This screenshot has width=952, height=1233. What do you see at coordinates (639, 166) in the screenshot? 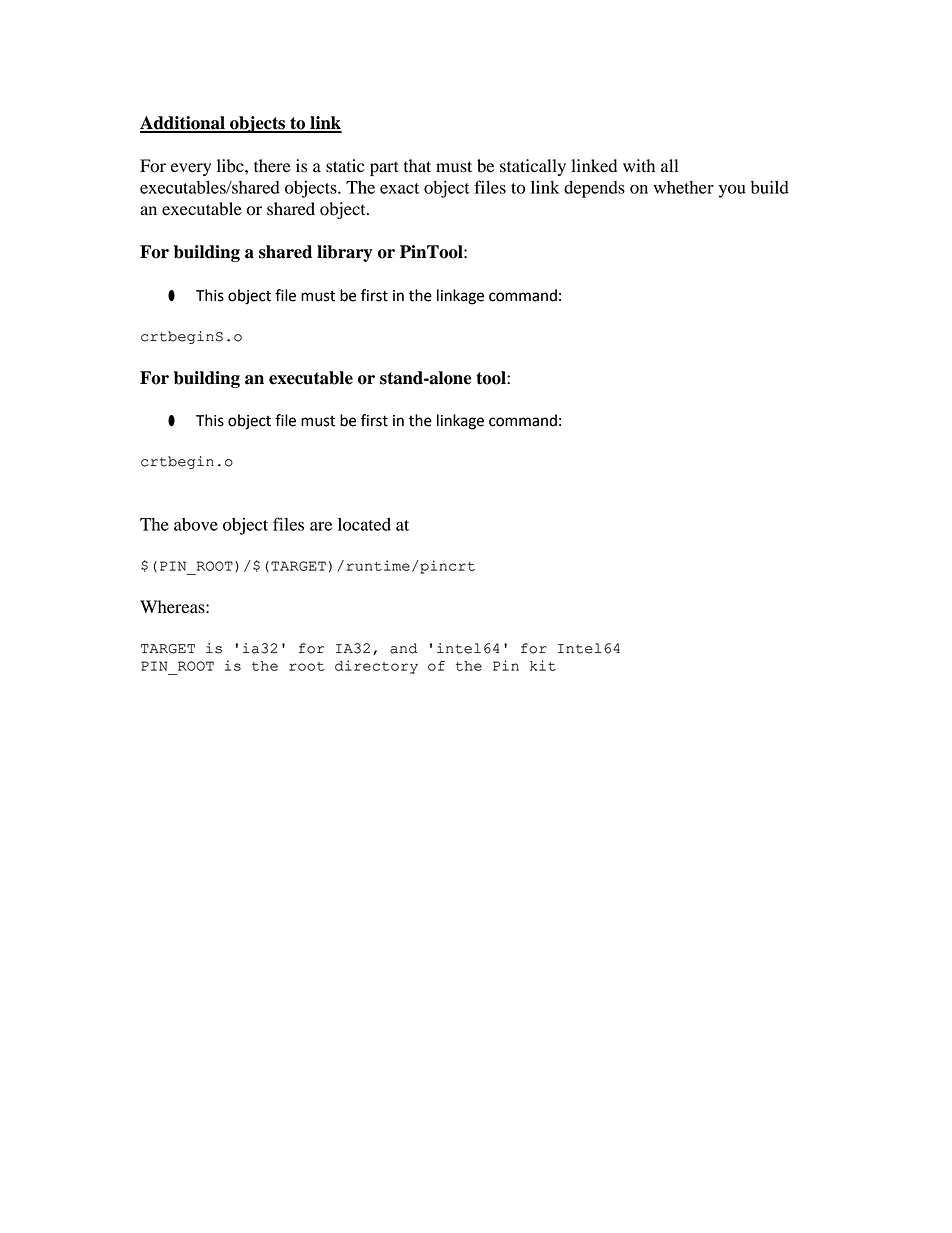
I see `with` at bounding box center [639, 166].
